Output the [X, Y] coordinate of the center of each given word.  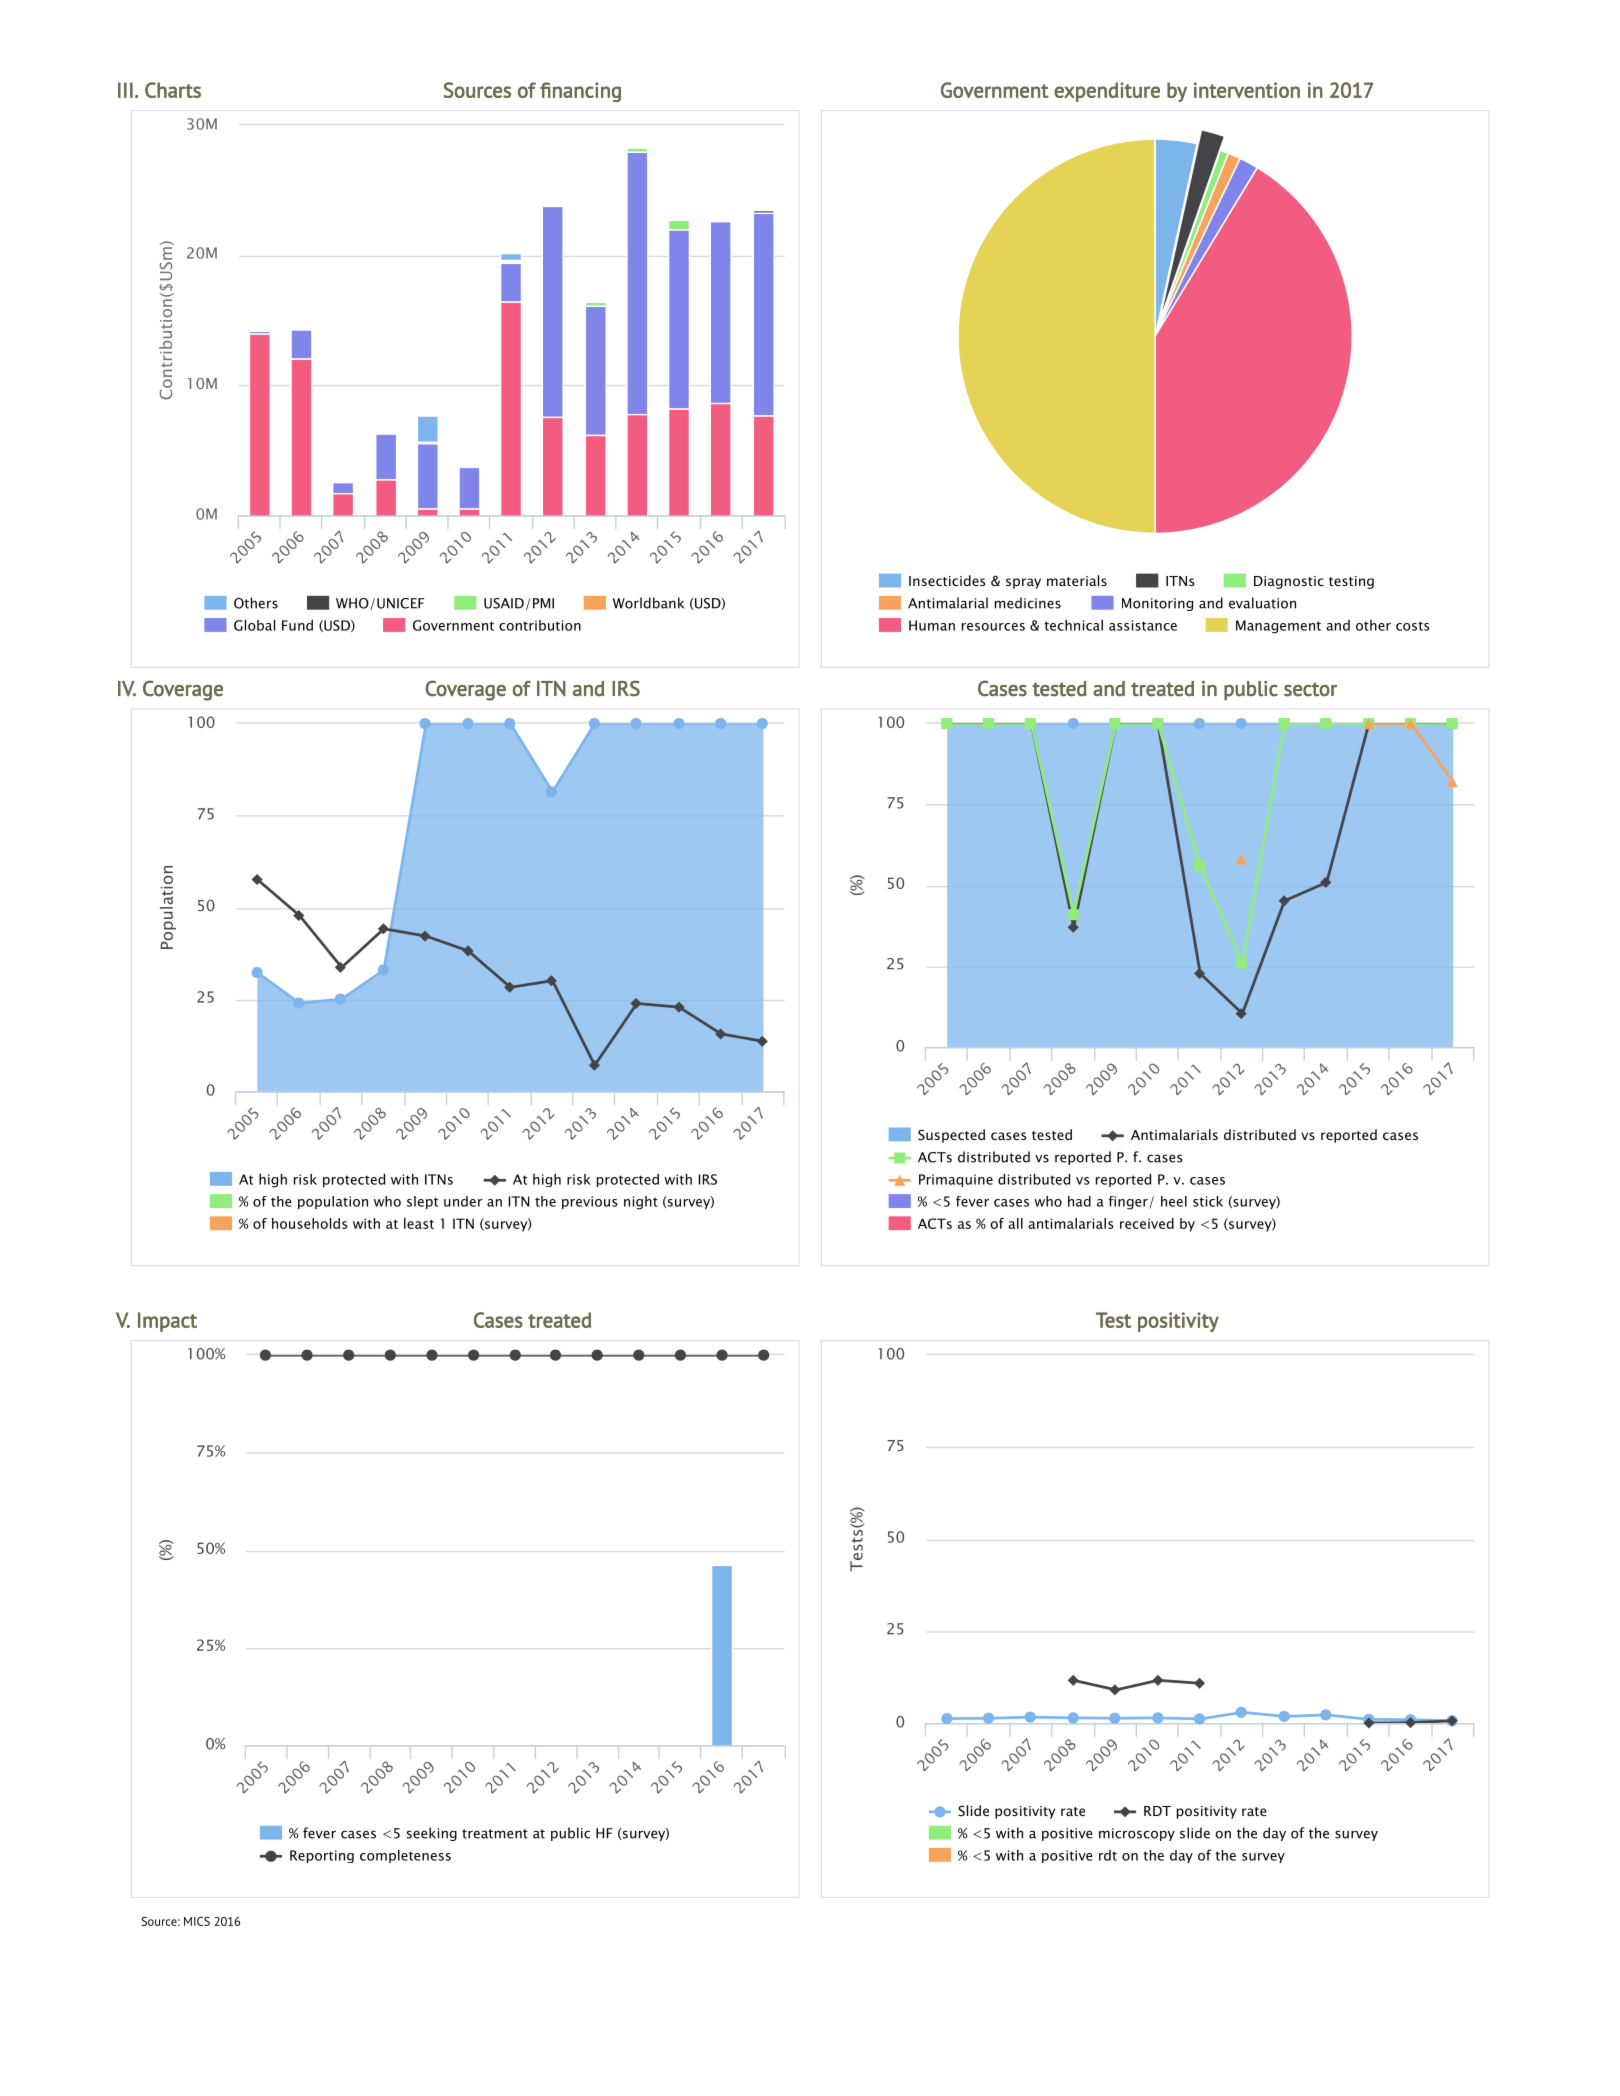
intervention [1247, 90]
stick [1208, 1201]
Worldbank [648, 603]
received [1147, 1223]
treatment [495, 1834]
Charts [173, 90]
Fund [297, 625]
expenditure [1107, 92]
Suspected [951, 1136]
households [310, 1223]
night [641, 1203]
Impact [167, 1322]
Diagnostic [1289, 582]
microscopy [1137, 1834]
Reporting [322, 1856]
